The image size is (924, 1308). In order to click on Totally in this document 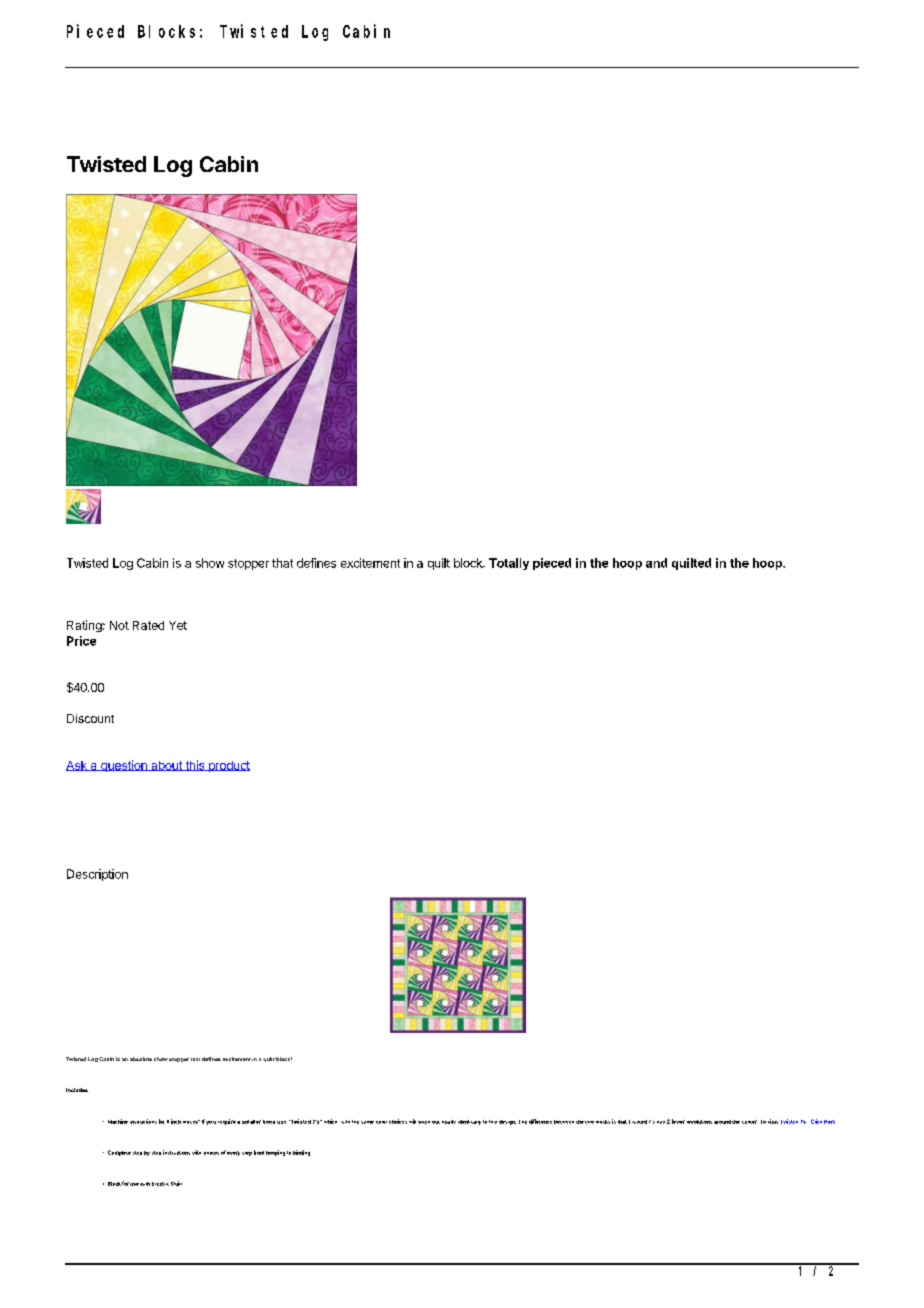, I will do `click(509, 564)`.
